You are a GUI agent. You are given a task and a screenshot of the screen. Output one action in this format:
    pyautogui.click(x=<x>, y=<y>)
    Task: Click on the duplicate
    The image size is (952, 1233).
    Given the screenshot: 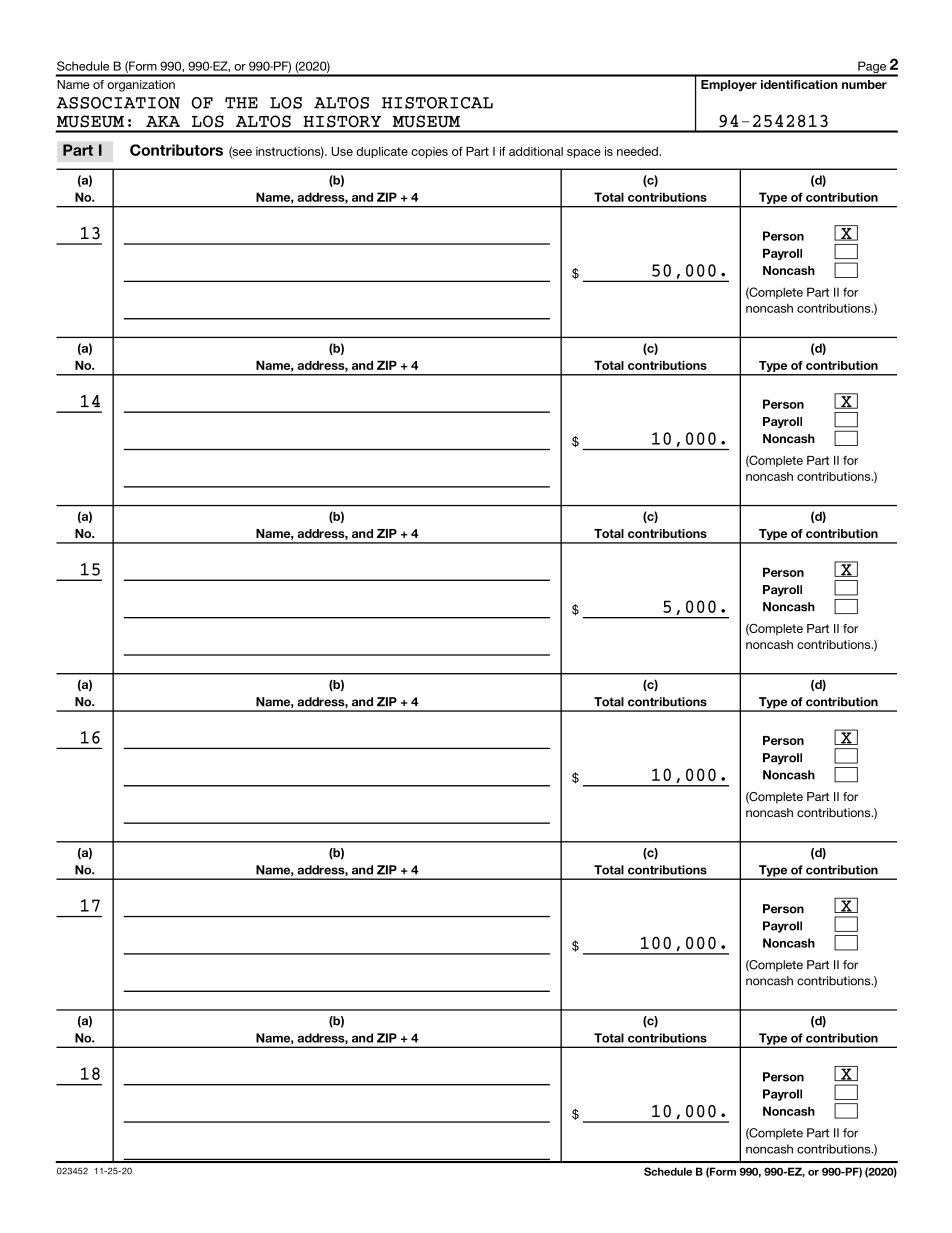 What is the action you would take?
    pyautogui.click(x=382, y=152)
